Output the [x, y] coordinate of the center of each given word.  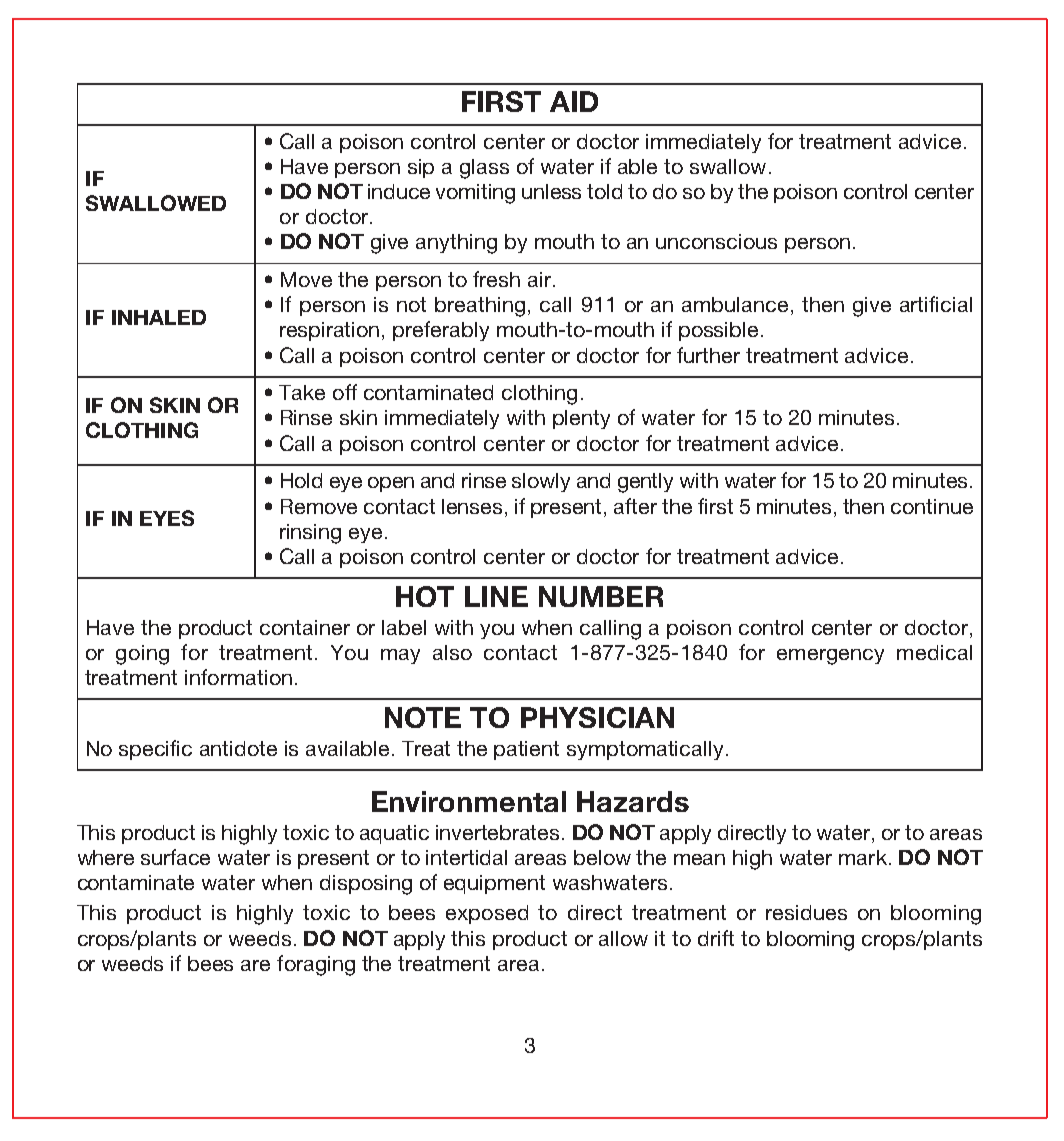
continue [932, 506]
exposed [487, 914]
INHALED [159, 317]
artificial [936, 304]
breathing [480, 307]
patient [526, 750]
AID [574, 101]
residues [806, 912]
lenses [472, 506]
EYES [167, 518]
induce [399, 191]
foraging [316, 965]
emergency [830, 657]
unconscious [716, 241]
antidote [238, 748]
